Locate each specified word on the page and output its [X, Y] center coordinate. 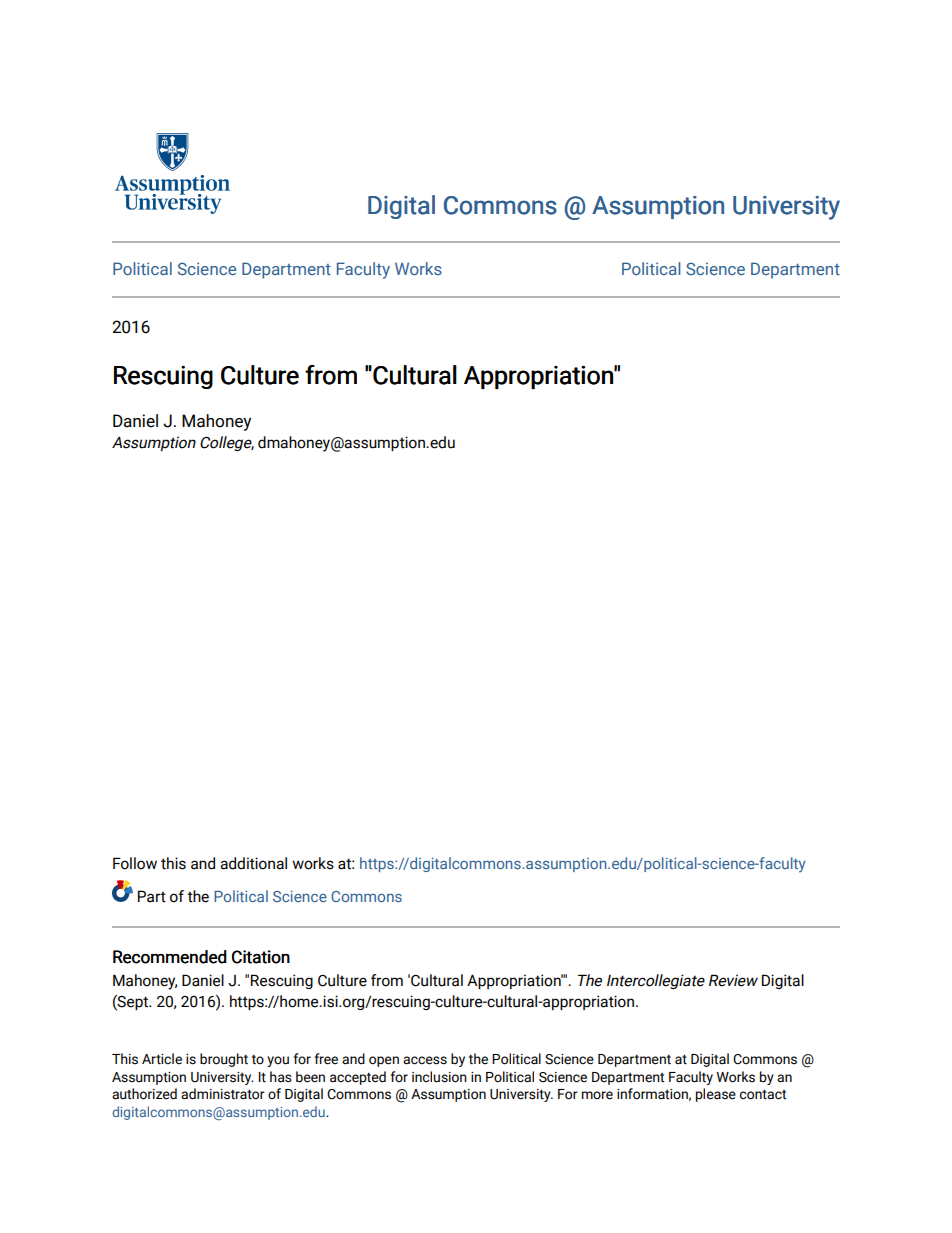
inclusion [439, 1077]
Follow [135, 863]
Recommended [170, 957]
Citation [261, 957]
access [425, 1060]
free [326, 1059]
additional [253, 863]
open [384, 1061]
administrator [223, 1094]
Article [162, 1059]
